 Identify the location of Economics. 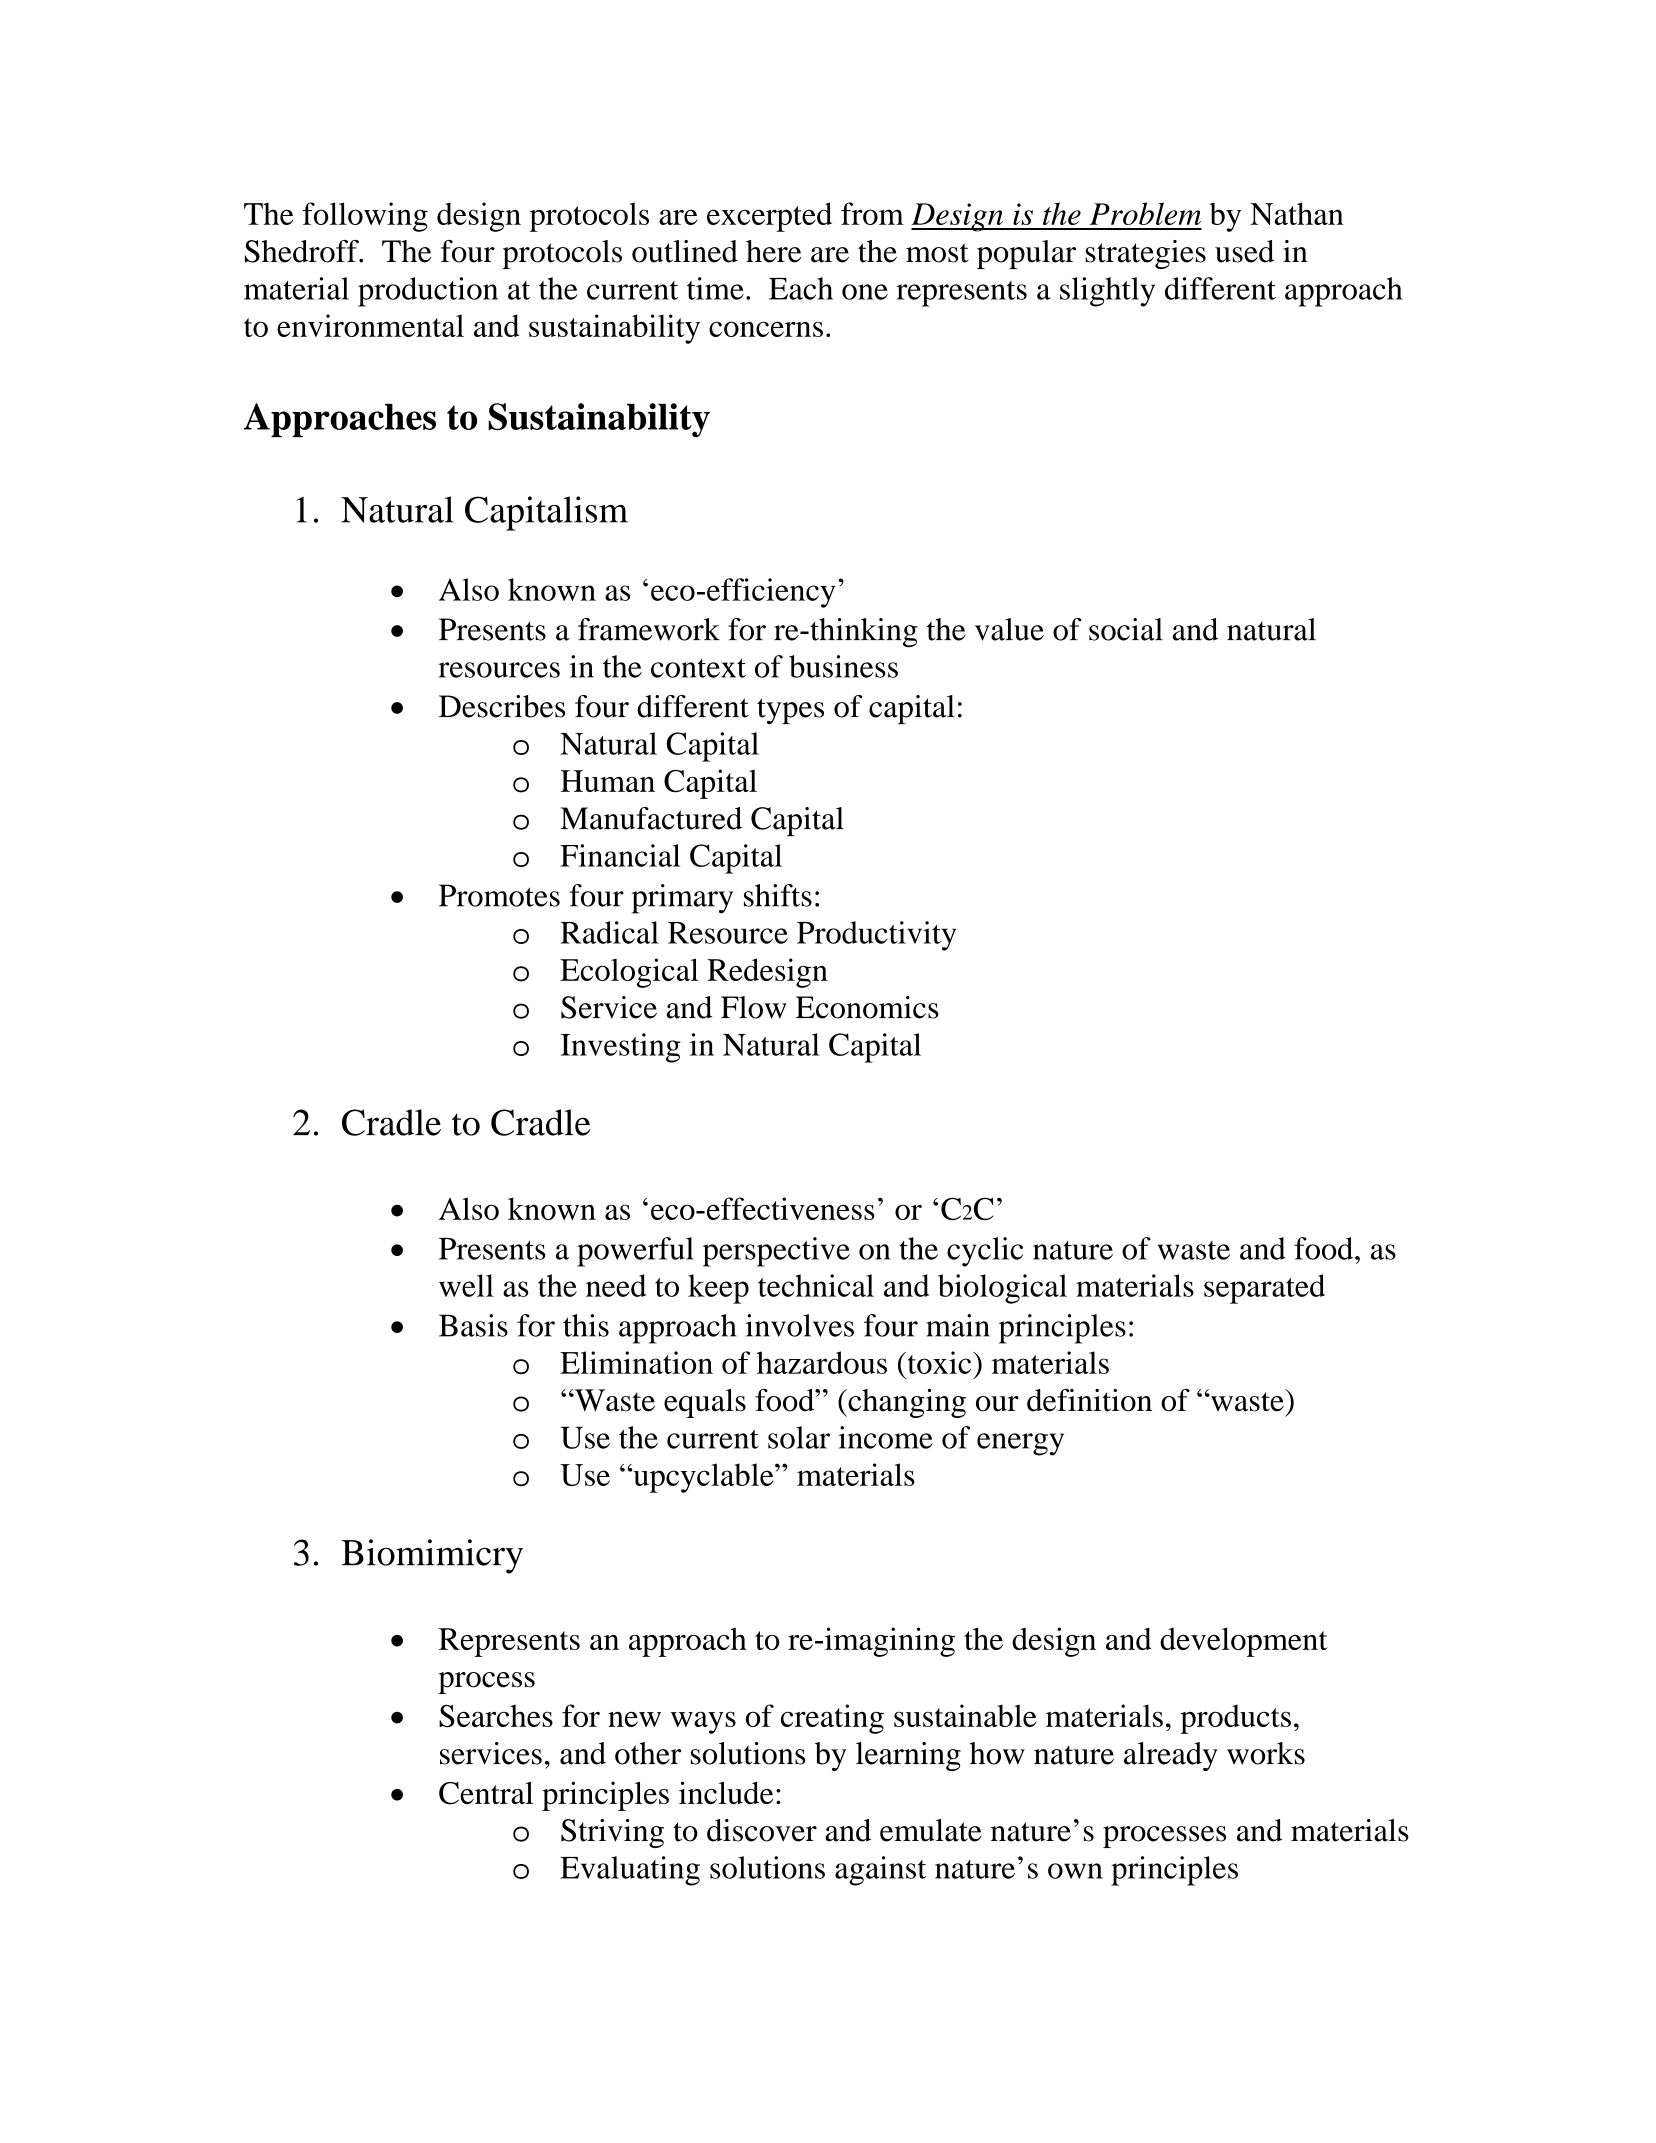
(867, 1007).
